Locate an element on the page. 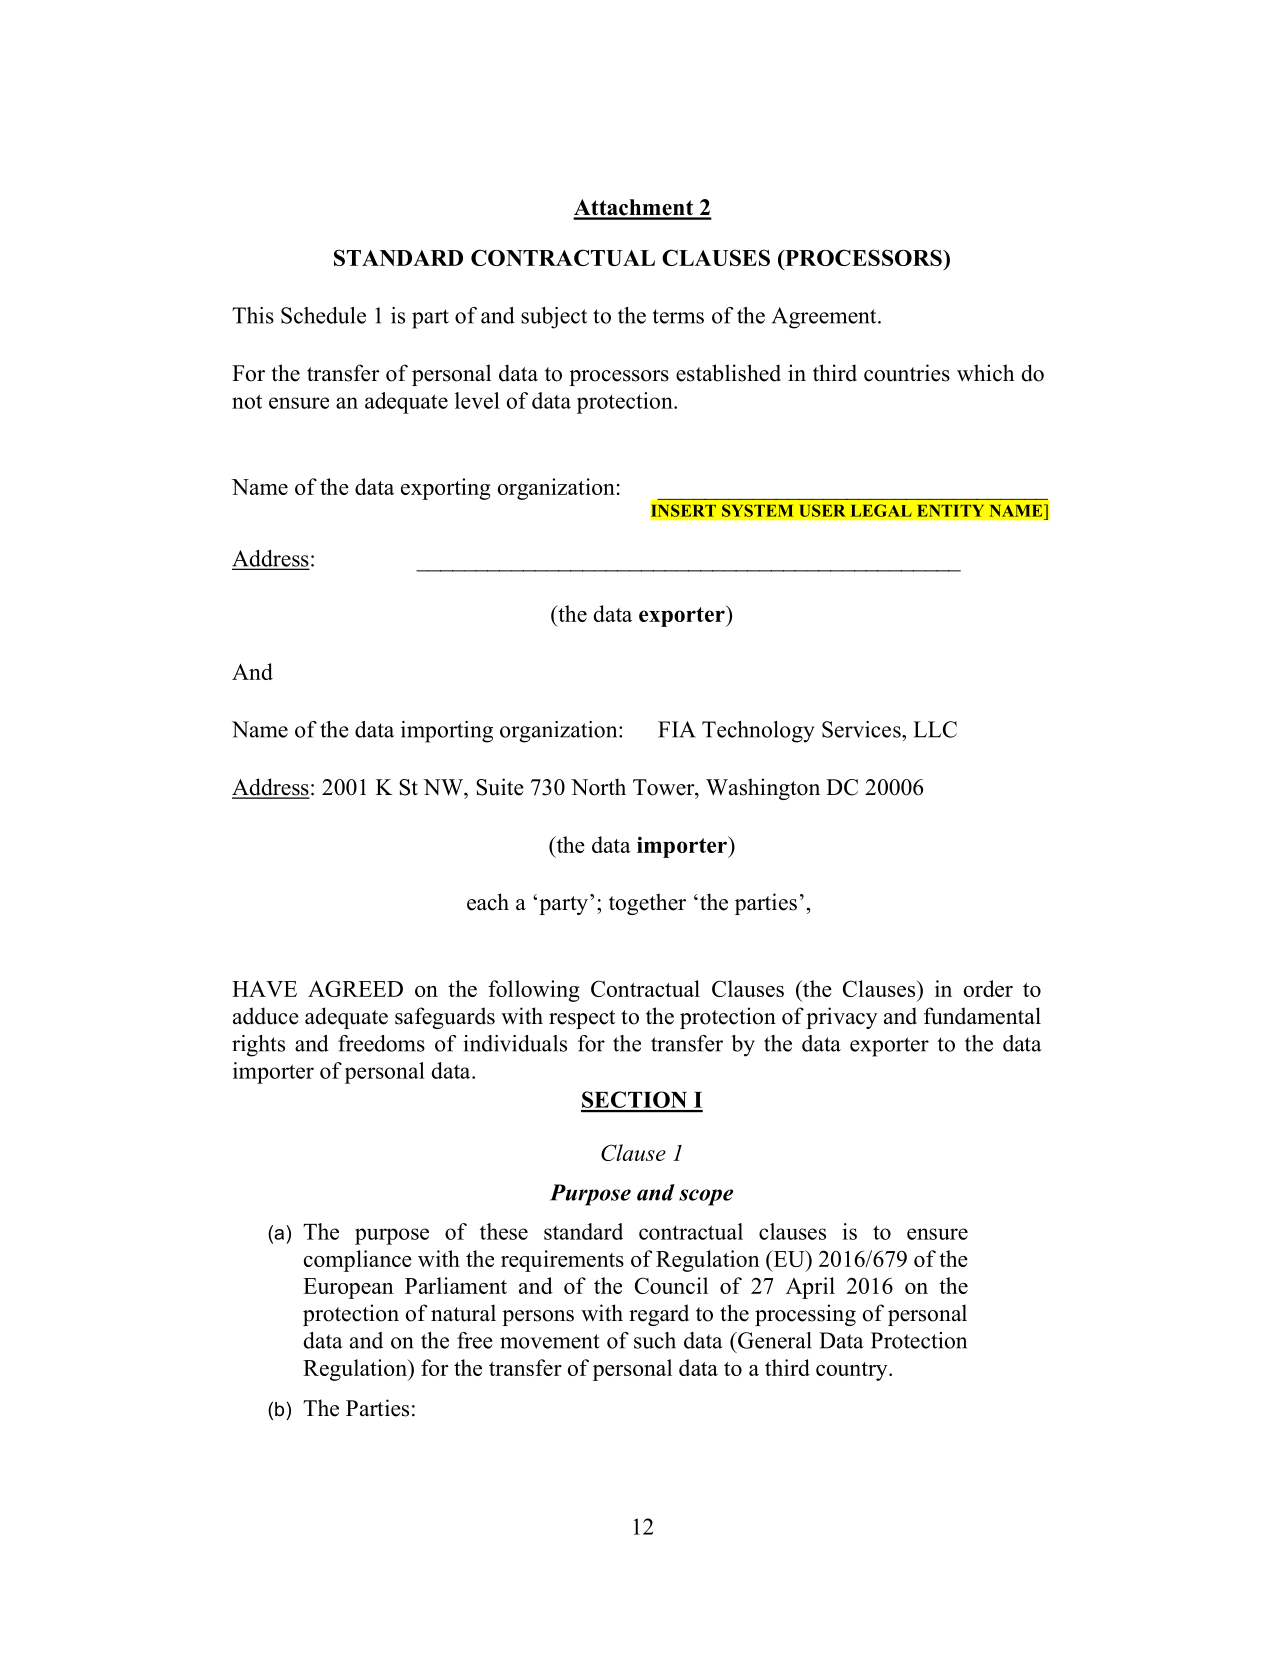 The width and height of the image is (1285, 1663). such is located at coordinates (655, 1340).
